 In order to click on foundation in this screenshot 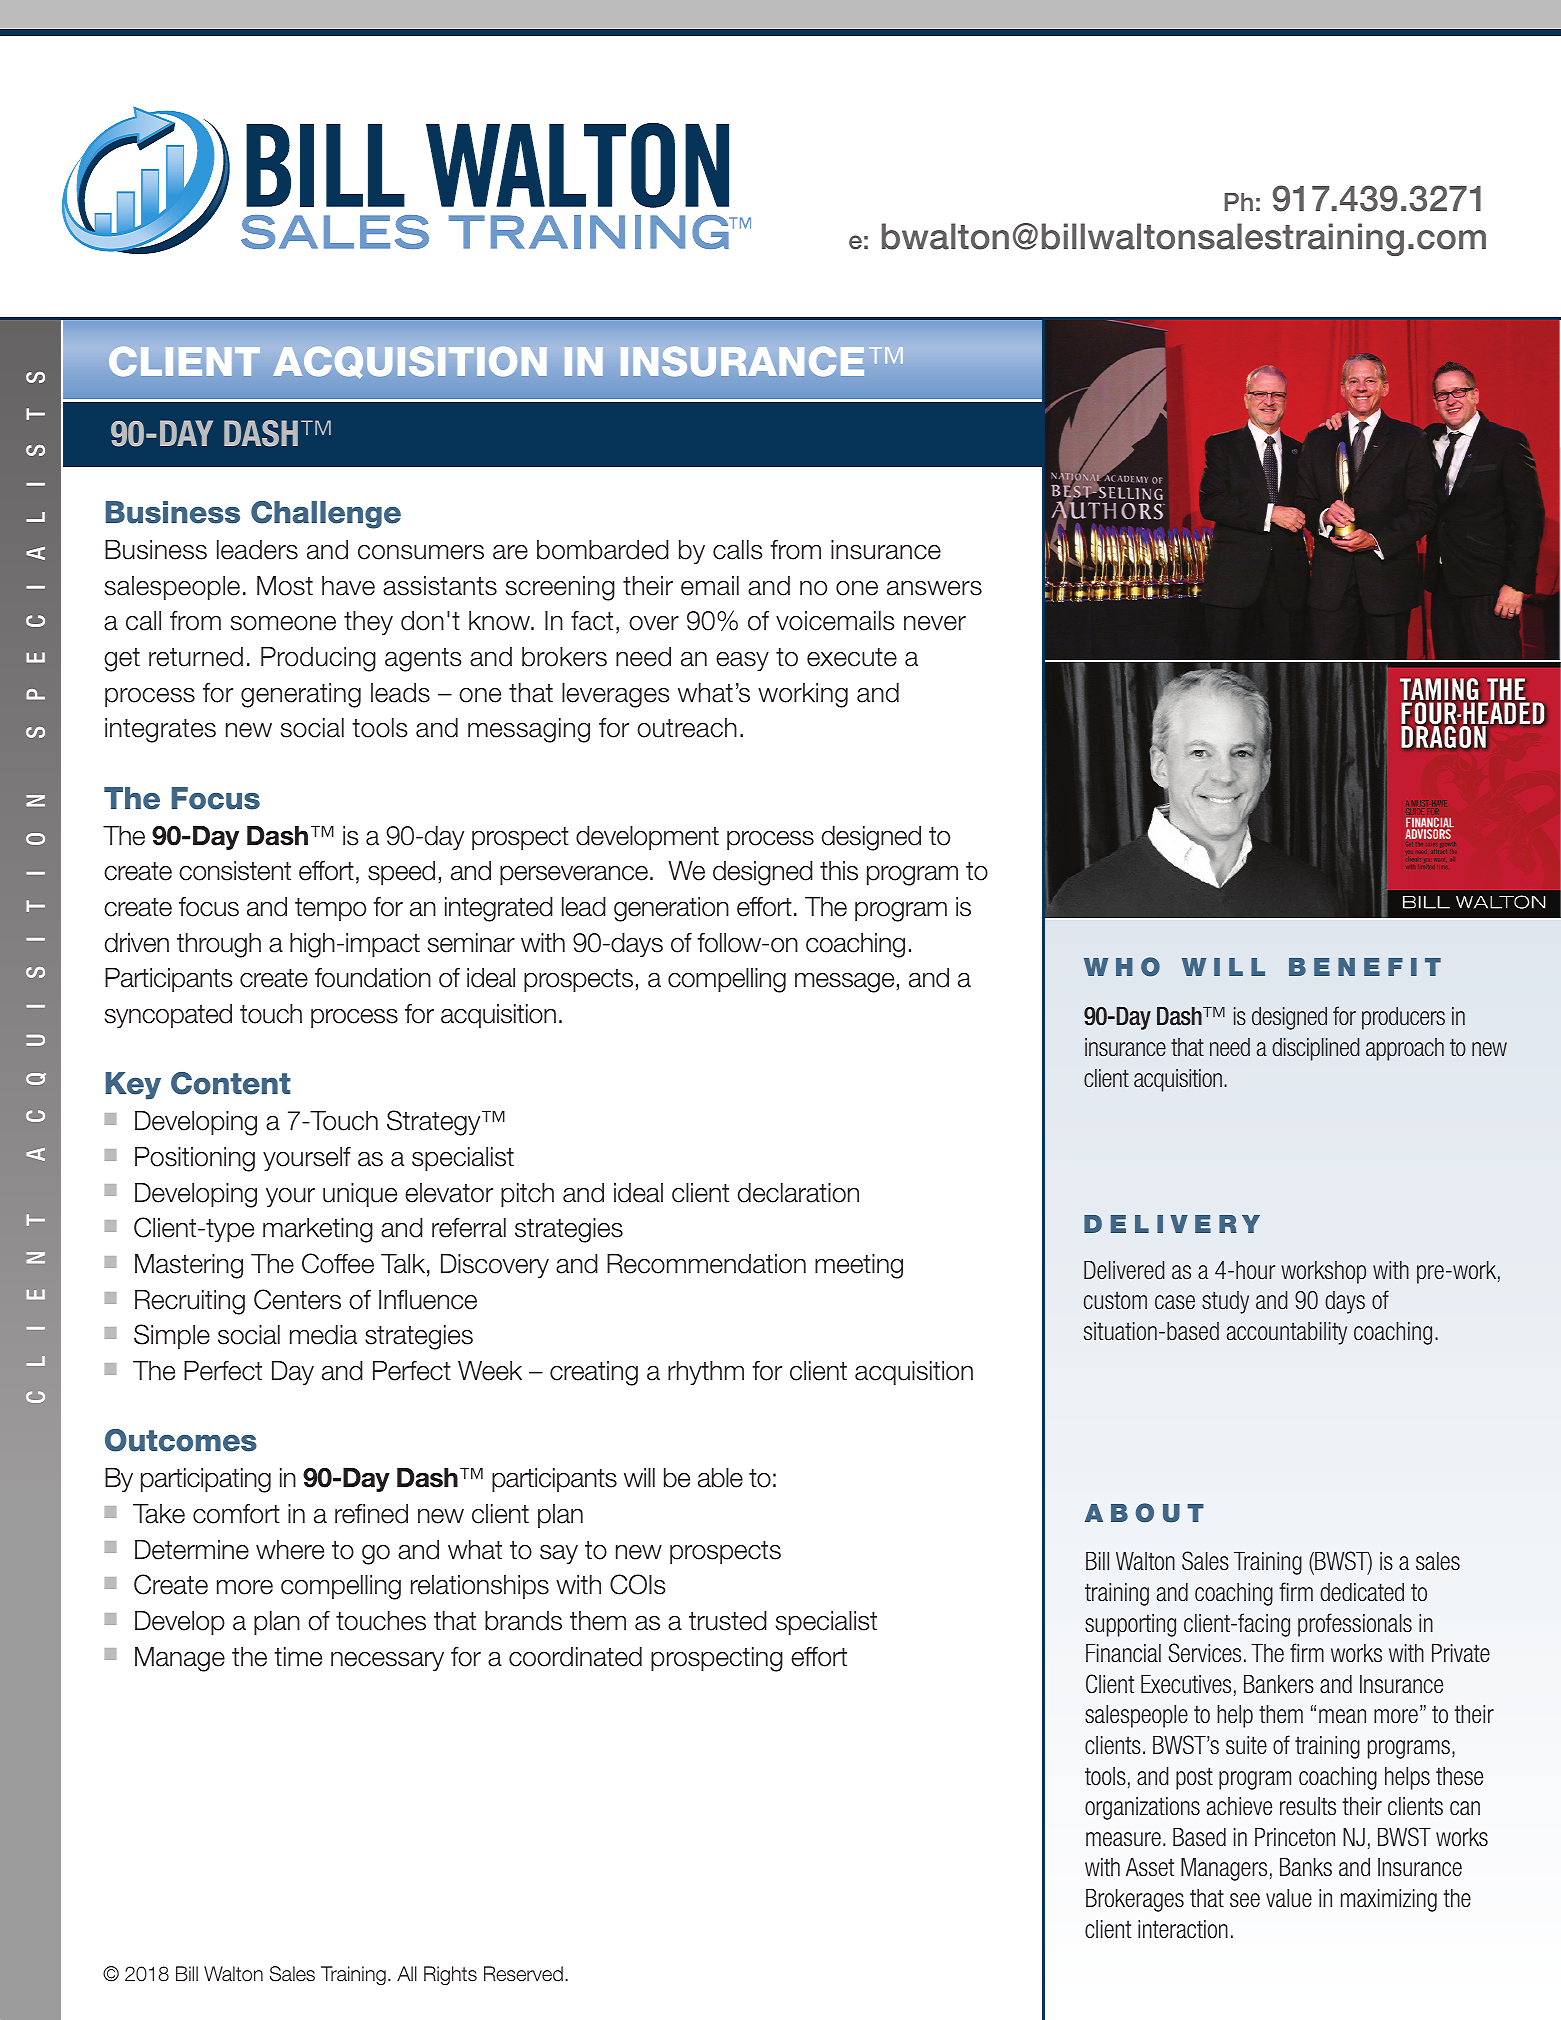, I will do `click(373, 978)`.
